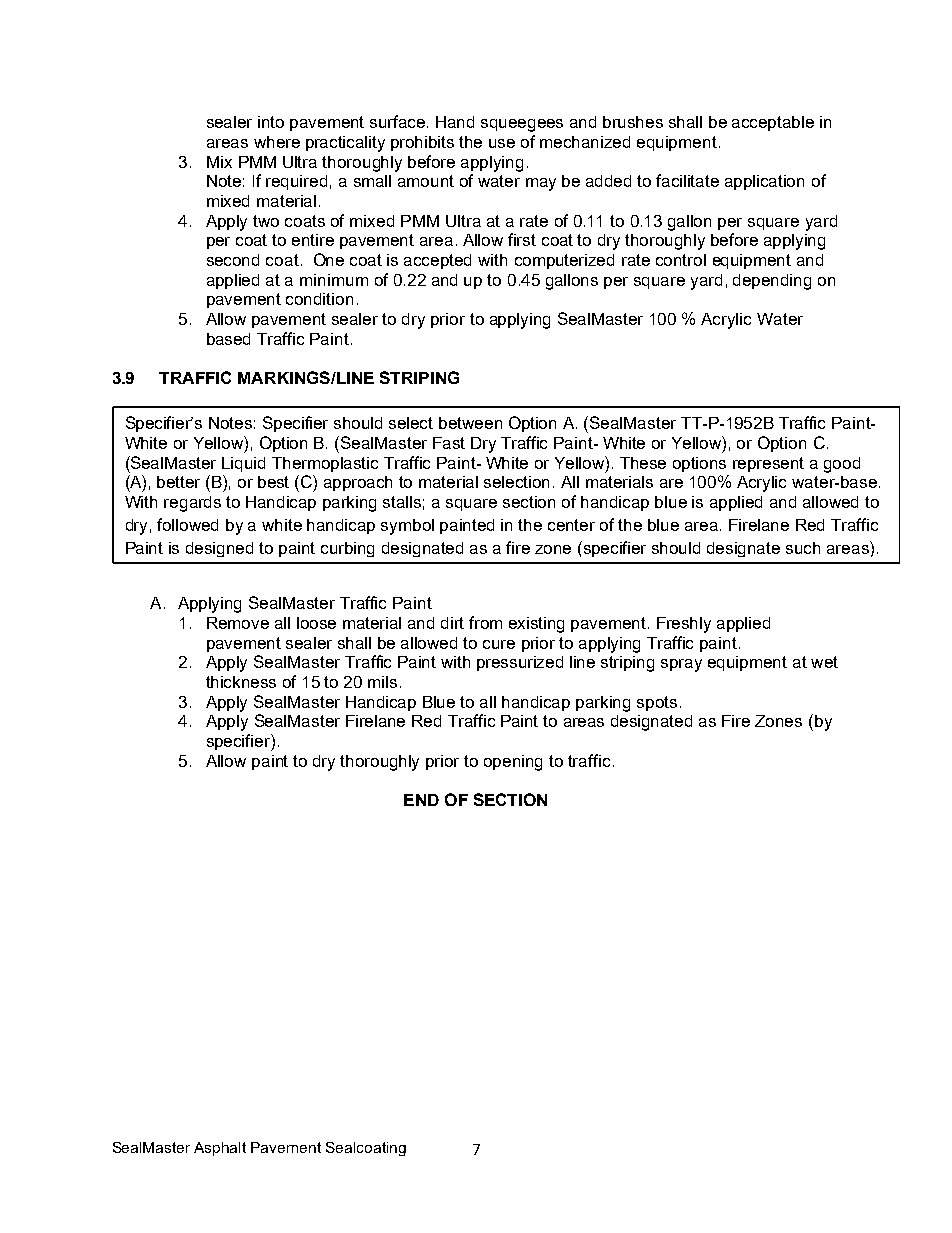 This screenshot has height=1233, width=952. Describe the element at coordinates (243, 464) in the screenshot. I see `Liquid` at that location.
